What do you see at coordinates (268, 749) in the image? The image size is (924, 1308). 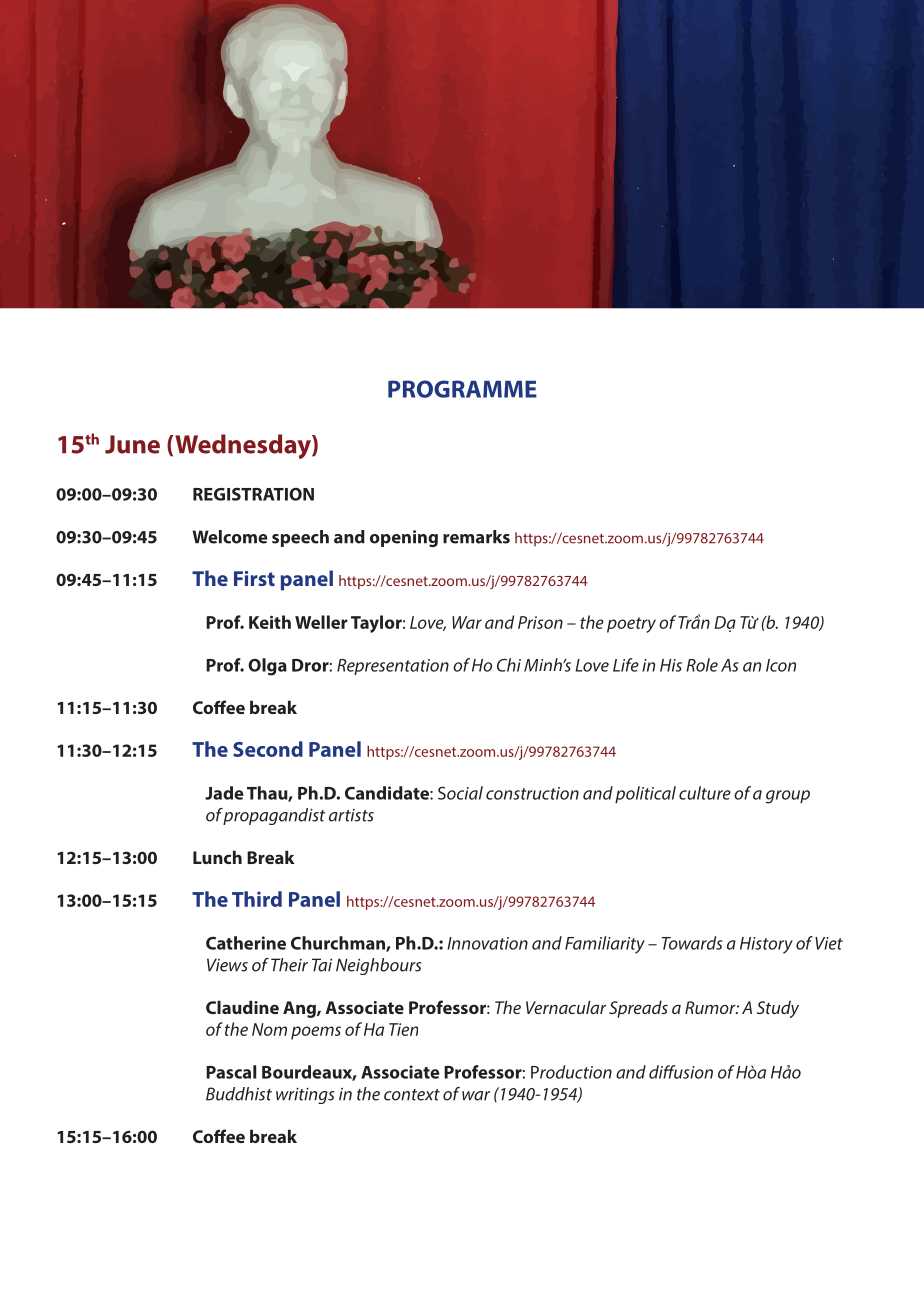 I see `Second` at bounding box center [268, 749].
